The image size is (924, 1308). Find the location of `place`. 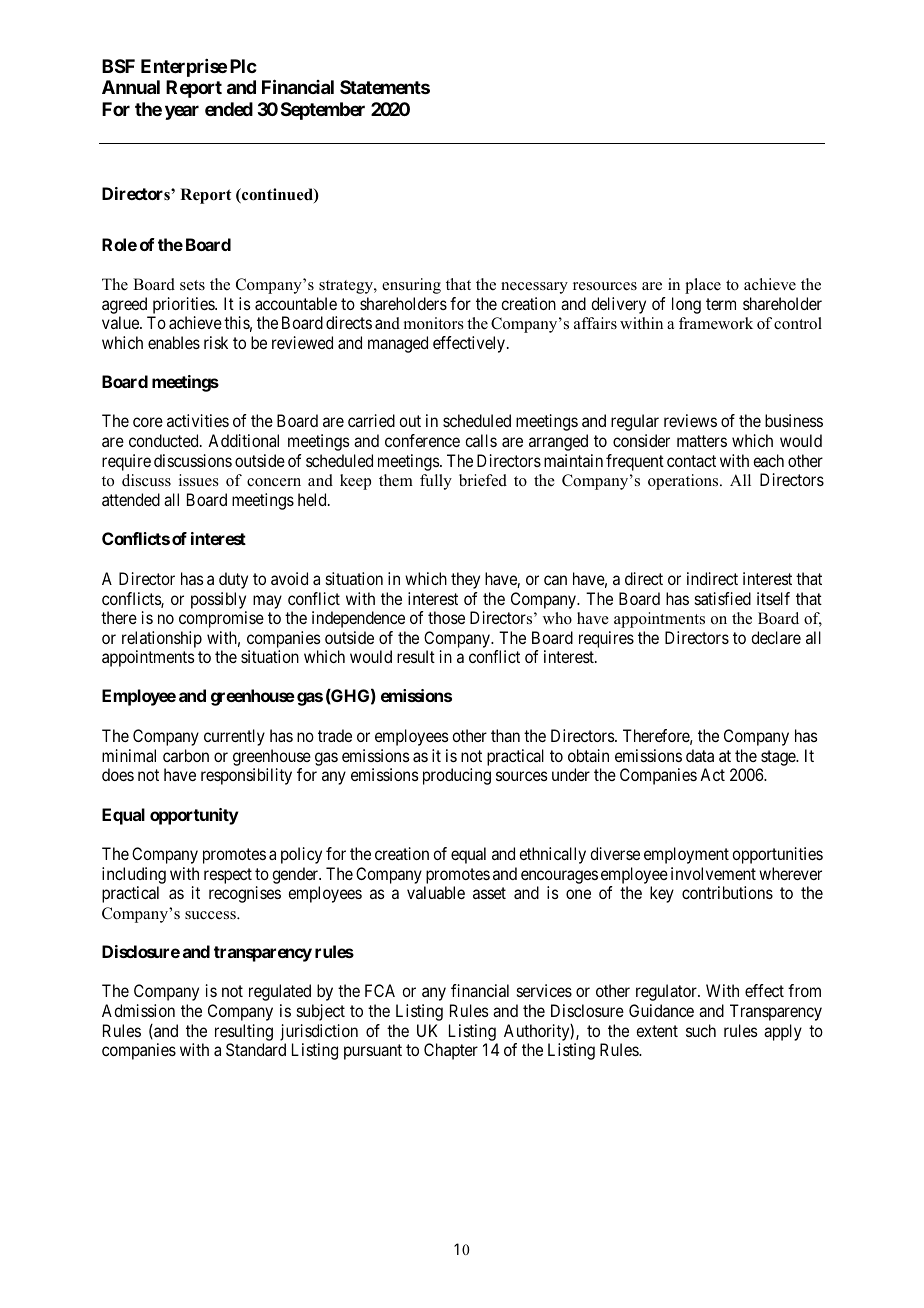

place is located at coordinates (703, 286).
